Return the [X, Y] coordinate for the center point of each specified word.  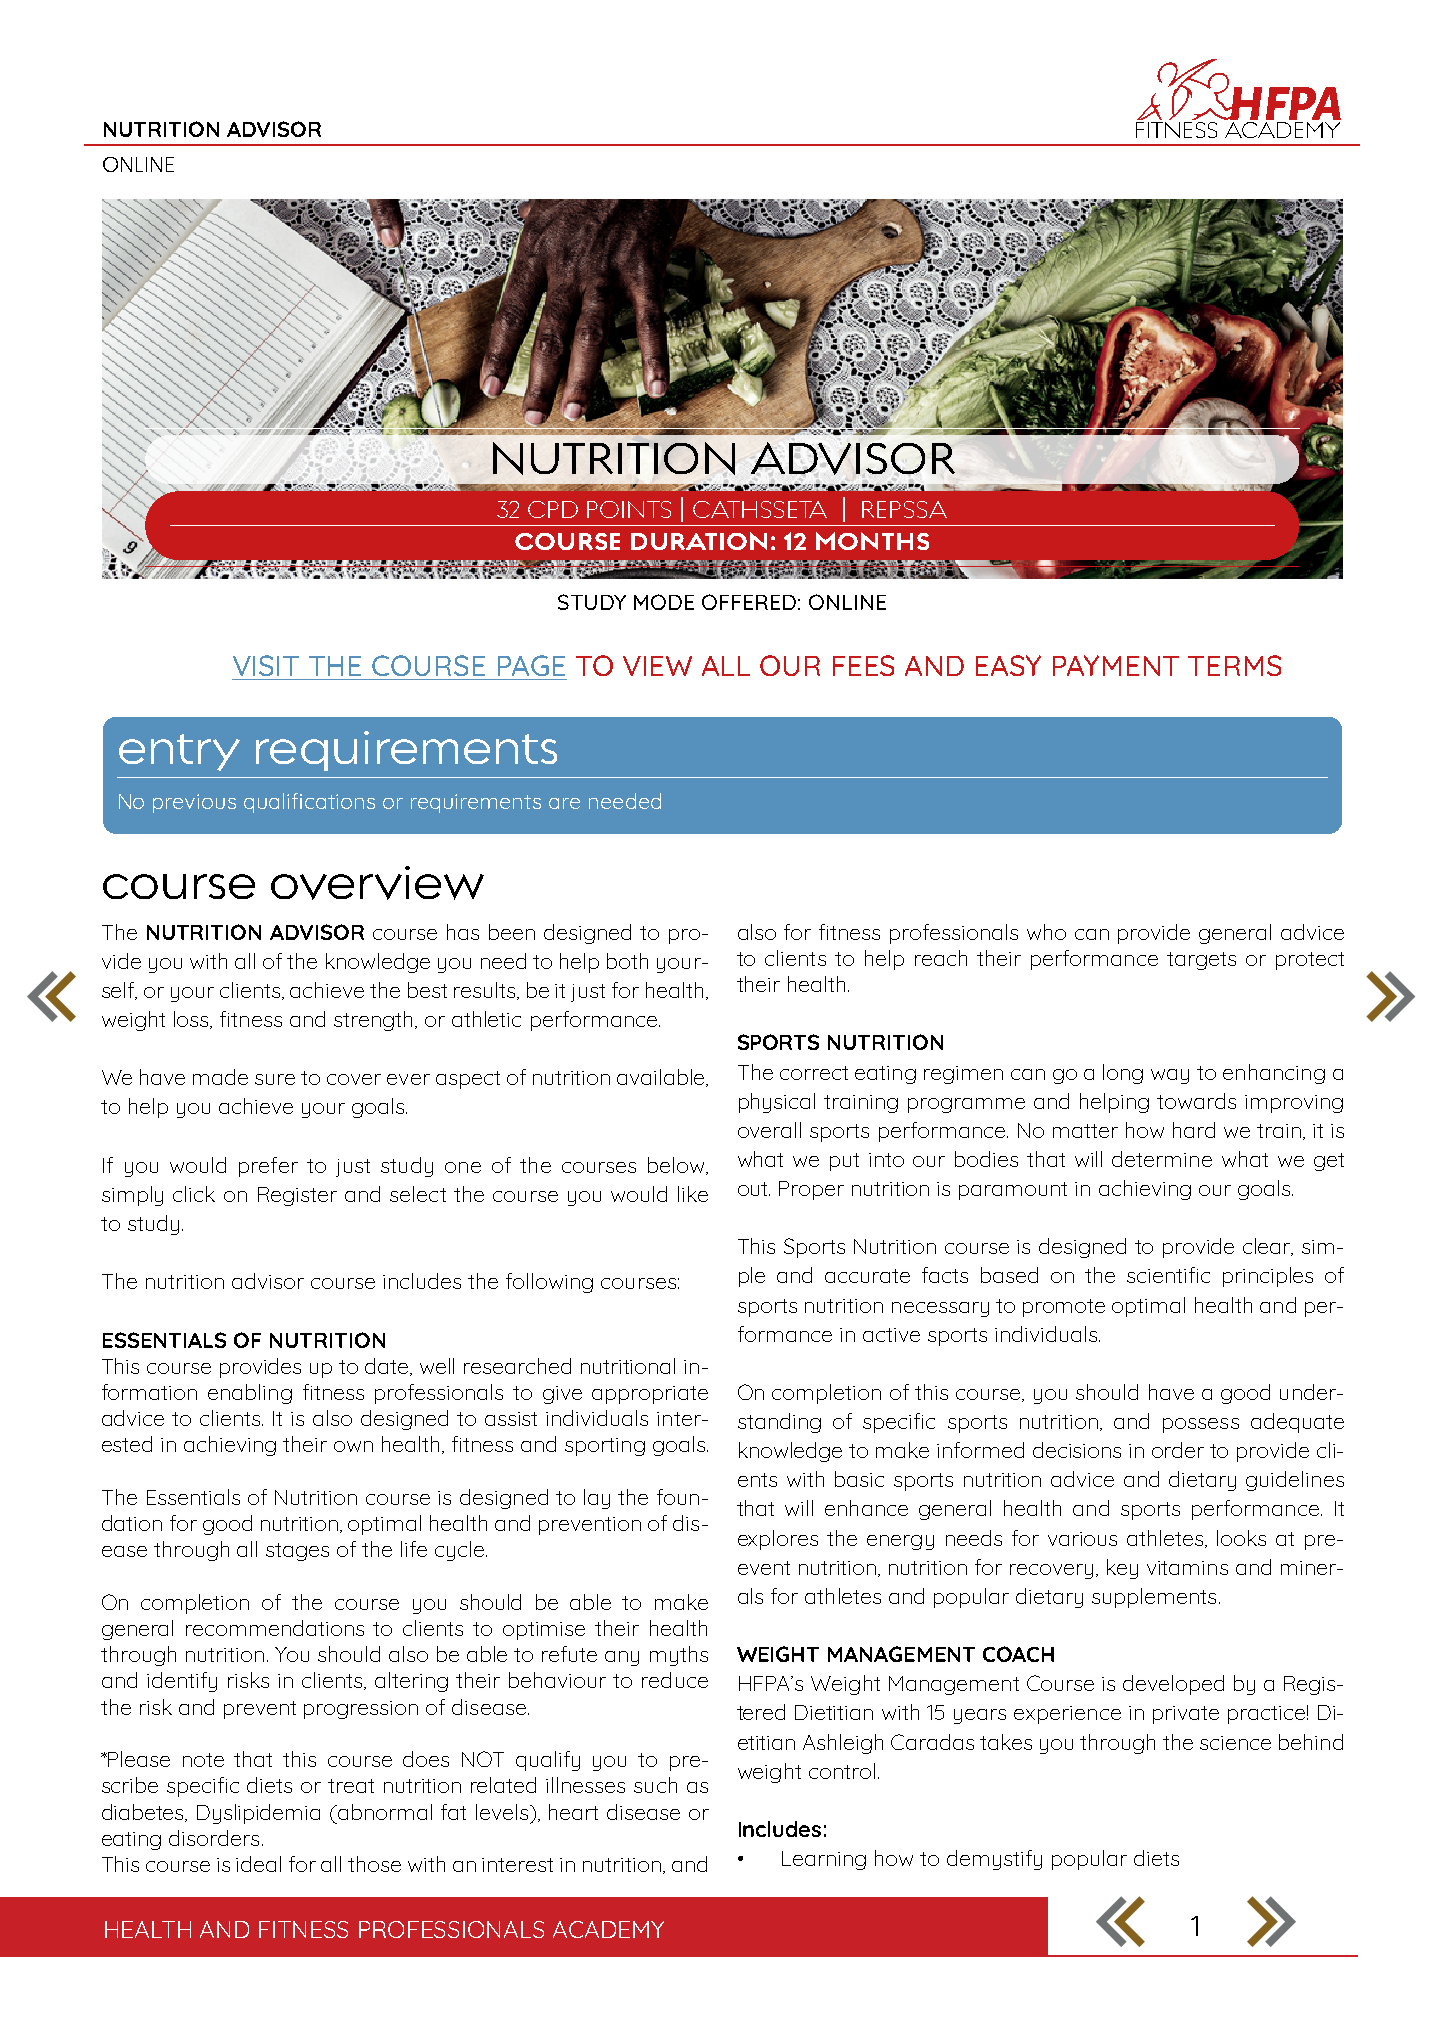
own [353, 1446]
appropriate [650, 1395]
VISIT [266, 665]
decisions [1077, 1450]
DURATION [699, 541]
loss [192, 1020]
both [627, 961]
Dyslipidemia [258, 1814]
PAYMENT [1116, 665]
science [1235, 1743]
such [655, 1785]
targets [1201, 961]
